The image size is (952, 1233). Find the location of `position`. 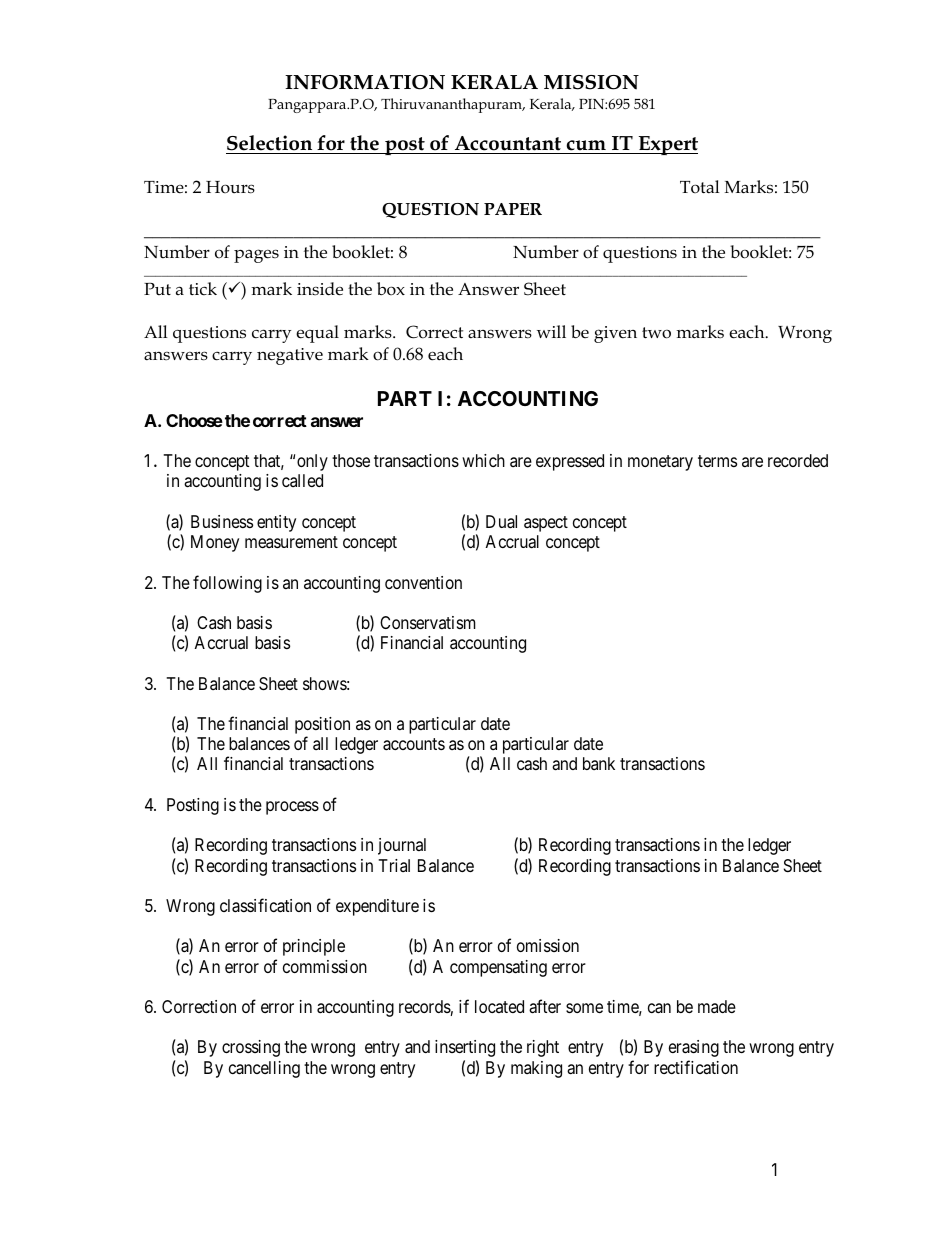

position is located at coordinates (322, 727).
